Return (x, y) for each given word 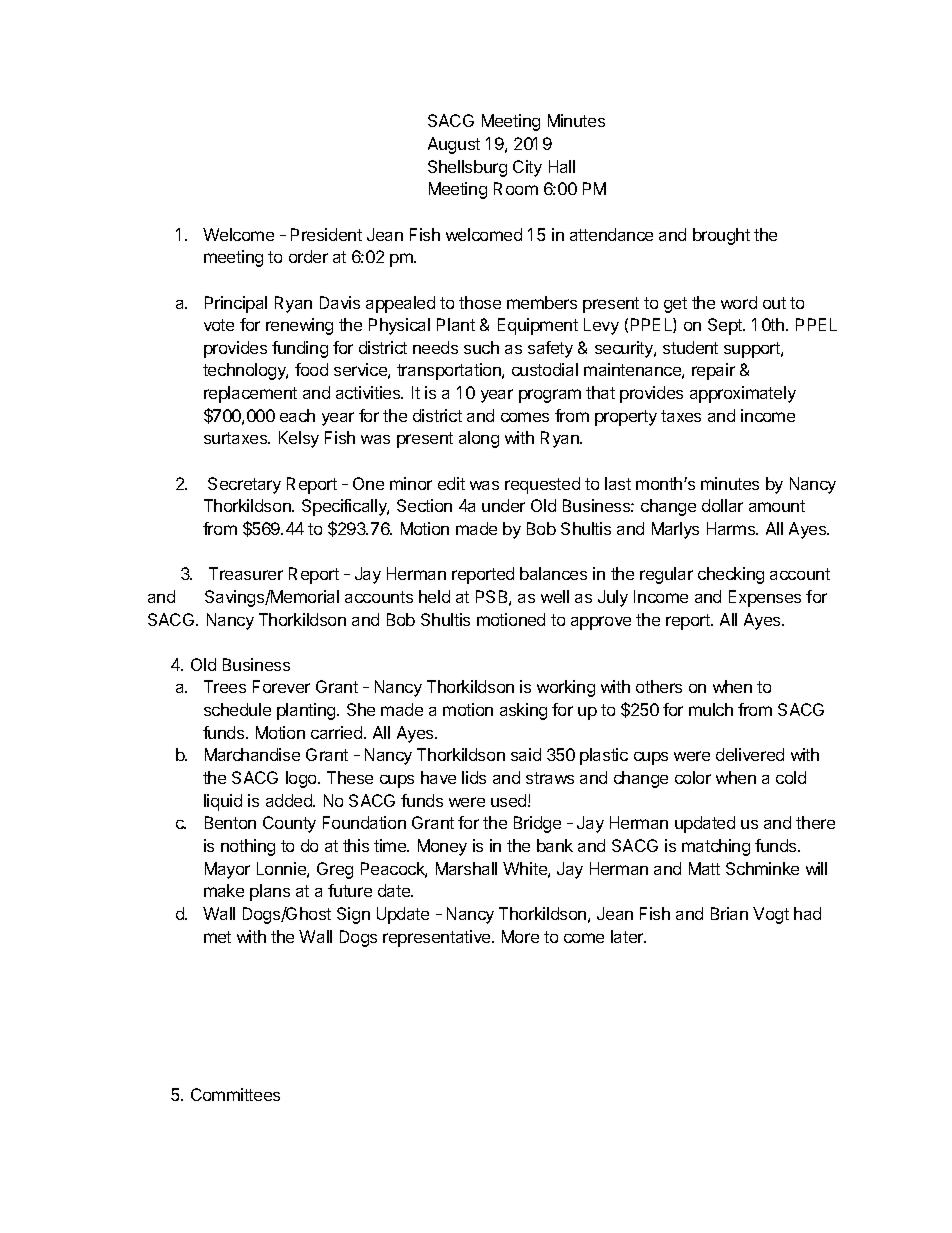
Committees (235, 1094)
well (555, 596)
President (326, 234)
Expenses (765, 598)
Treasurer (246, 573)
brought (721, 236)
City (527, 168)
